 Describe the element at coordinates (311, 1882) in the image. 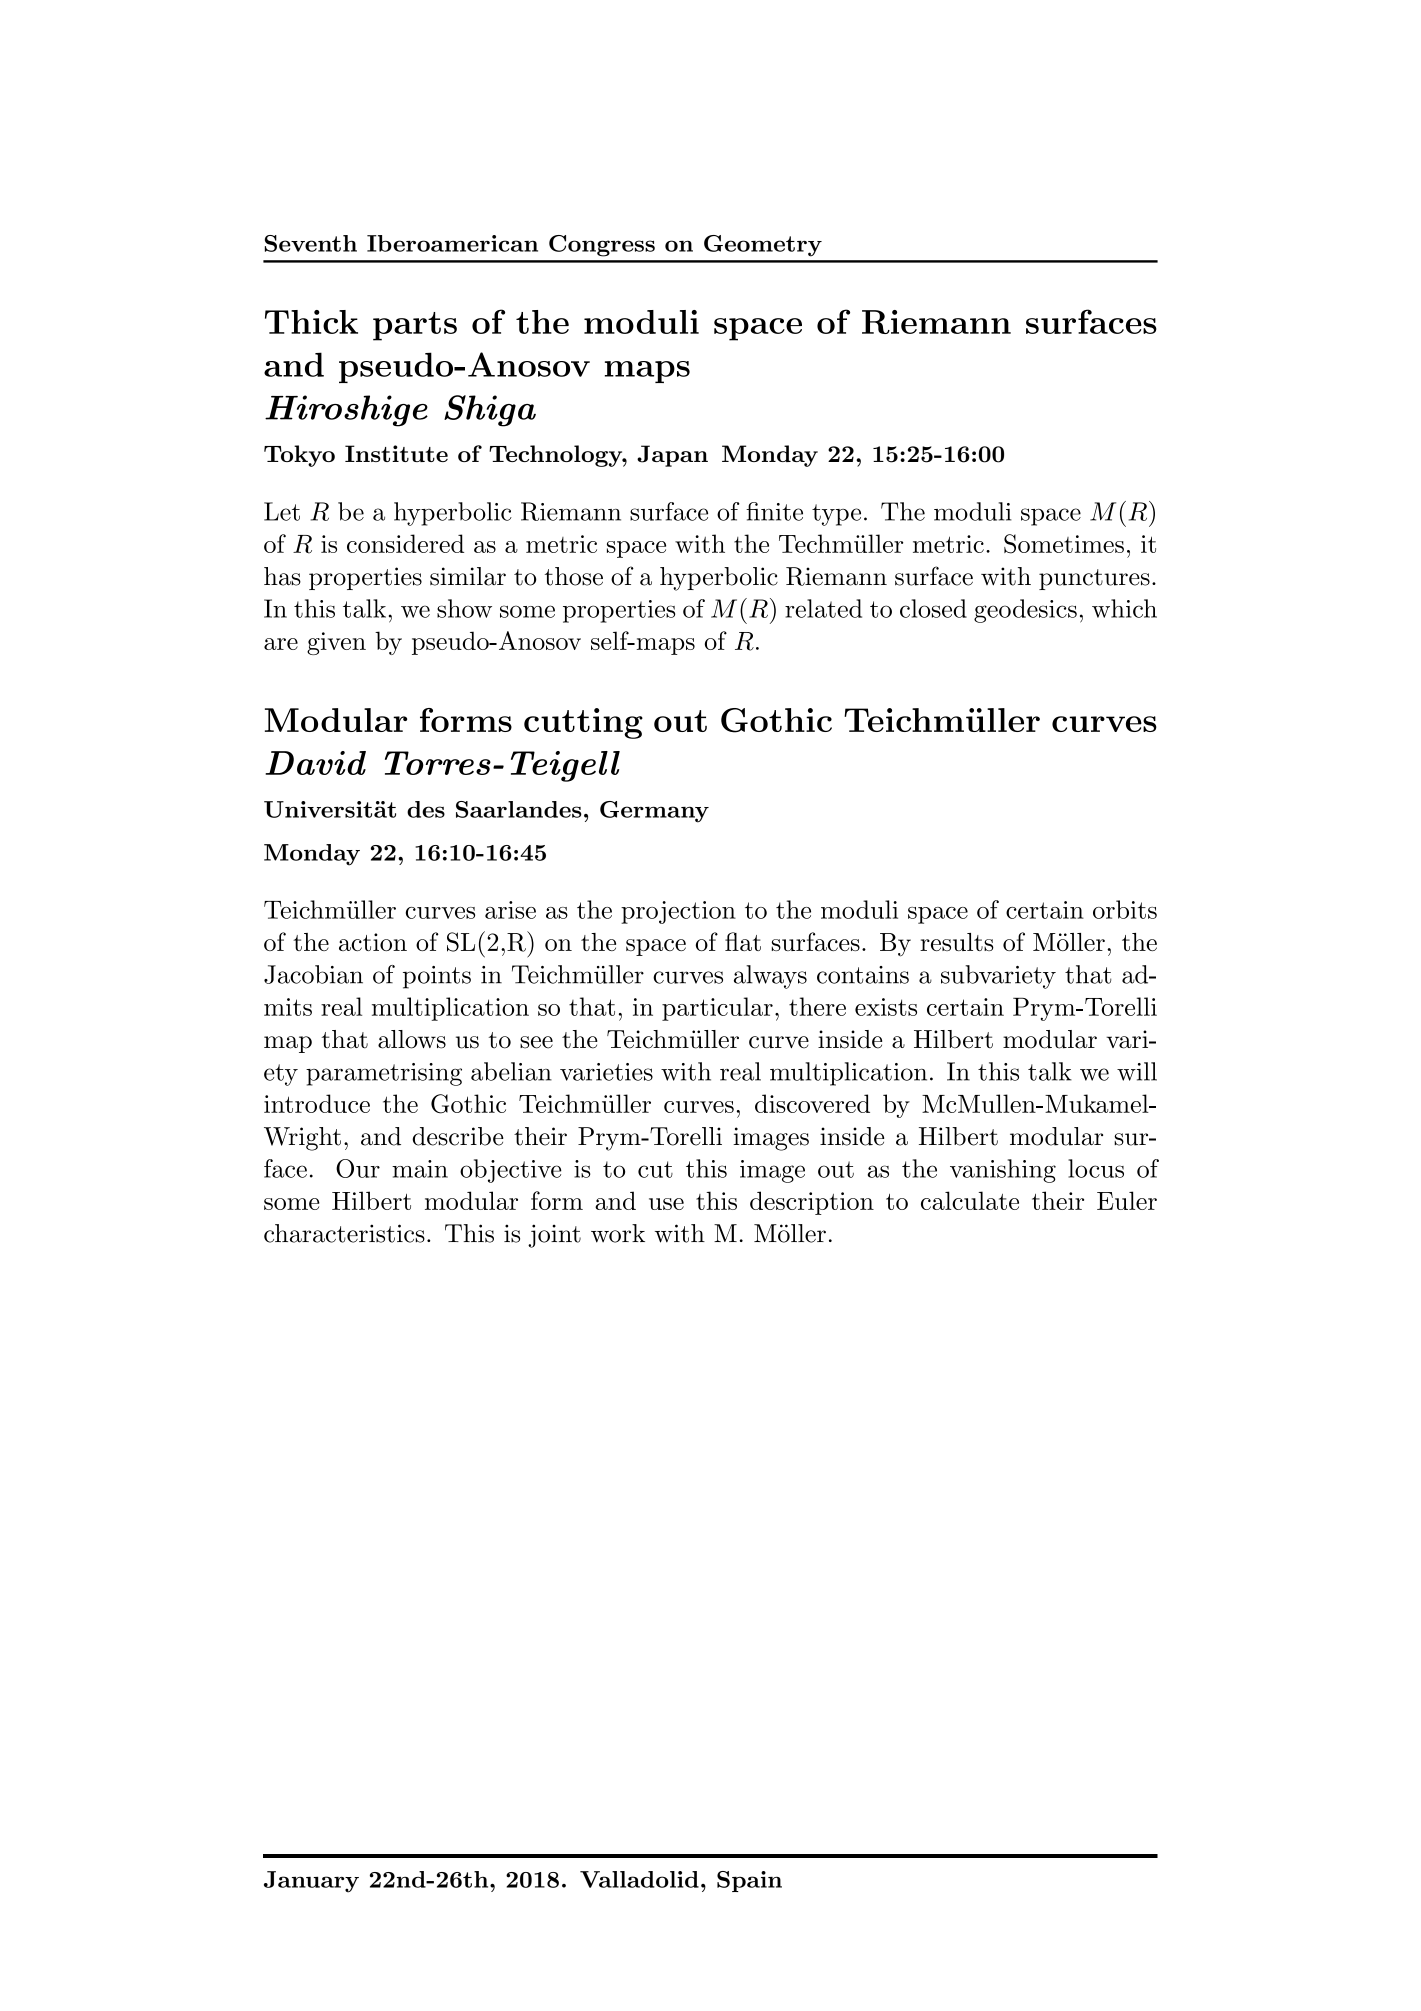

I see `January` at that location.
